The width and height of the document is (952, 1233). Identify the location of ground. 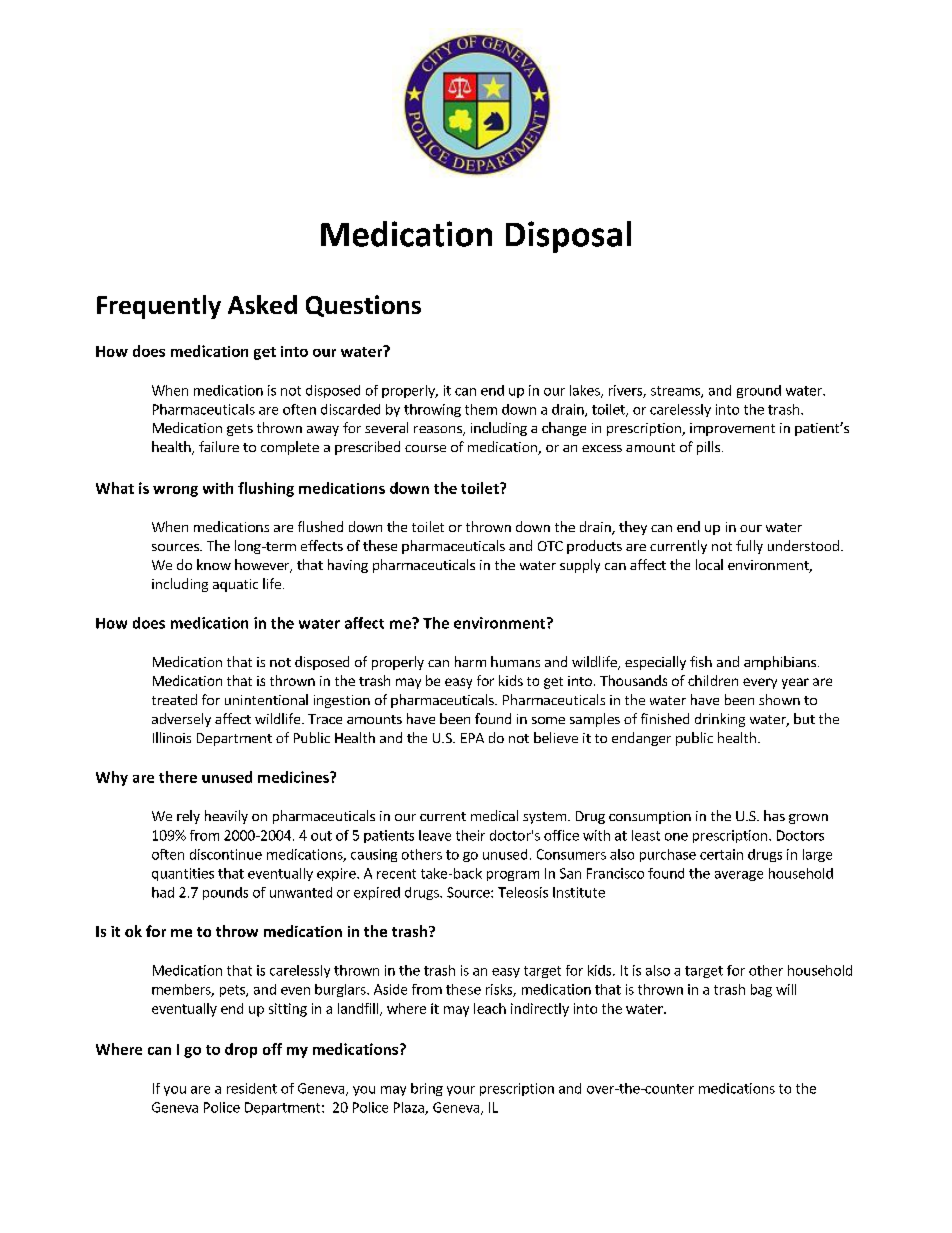
(759, 391).
